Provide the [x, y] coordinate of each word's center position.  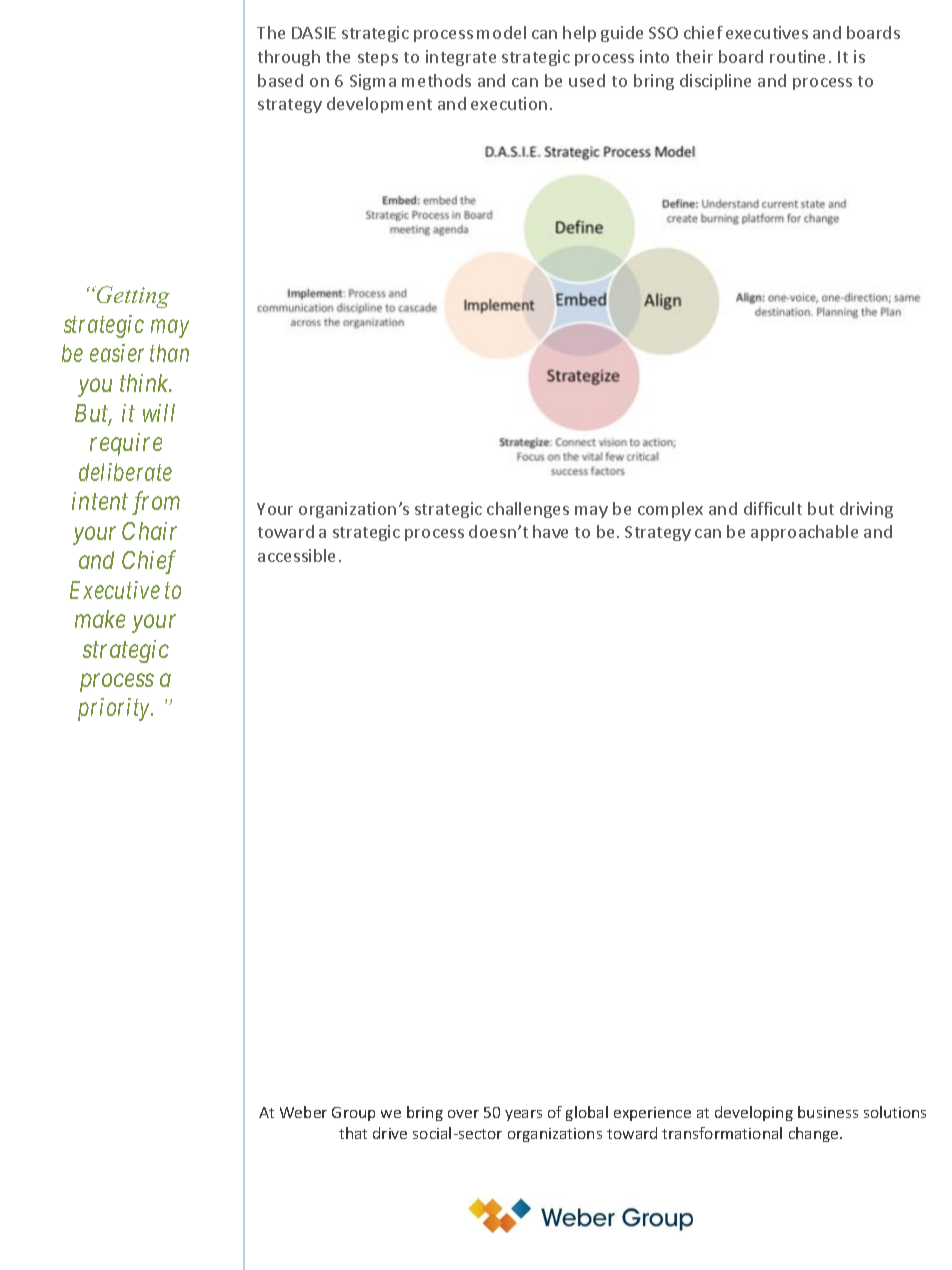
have [550, 531]
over [463, 1114]
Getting [132, 297]
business [828, 1112]
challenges [528, 510]
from [156, 503]
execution [509, 103]
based [280, 80]
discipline [715, 82]
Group [353, 1114]
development [379, 105]
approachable [804, 533]
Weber [303, 1112]
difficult [773, 508]
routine [797, 56]
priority [115, 709]
